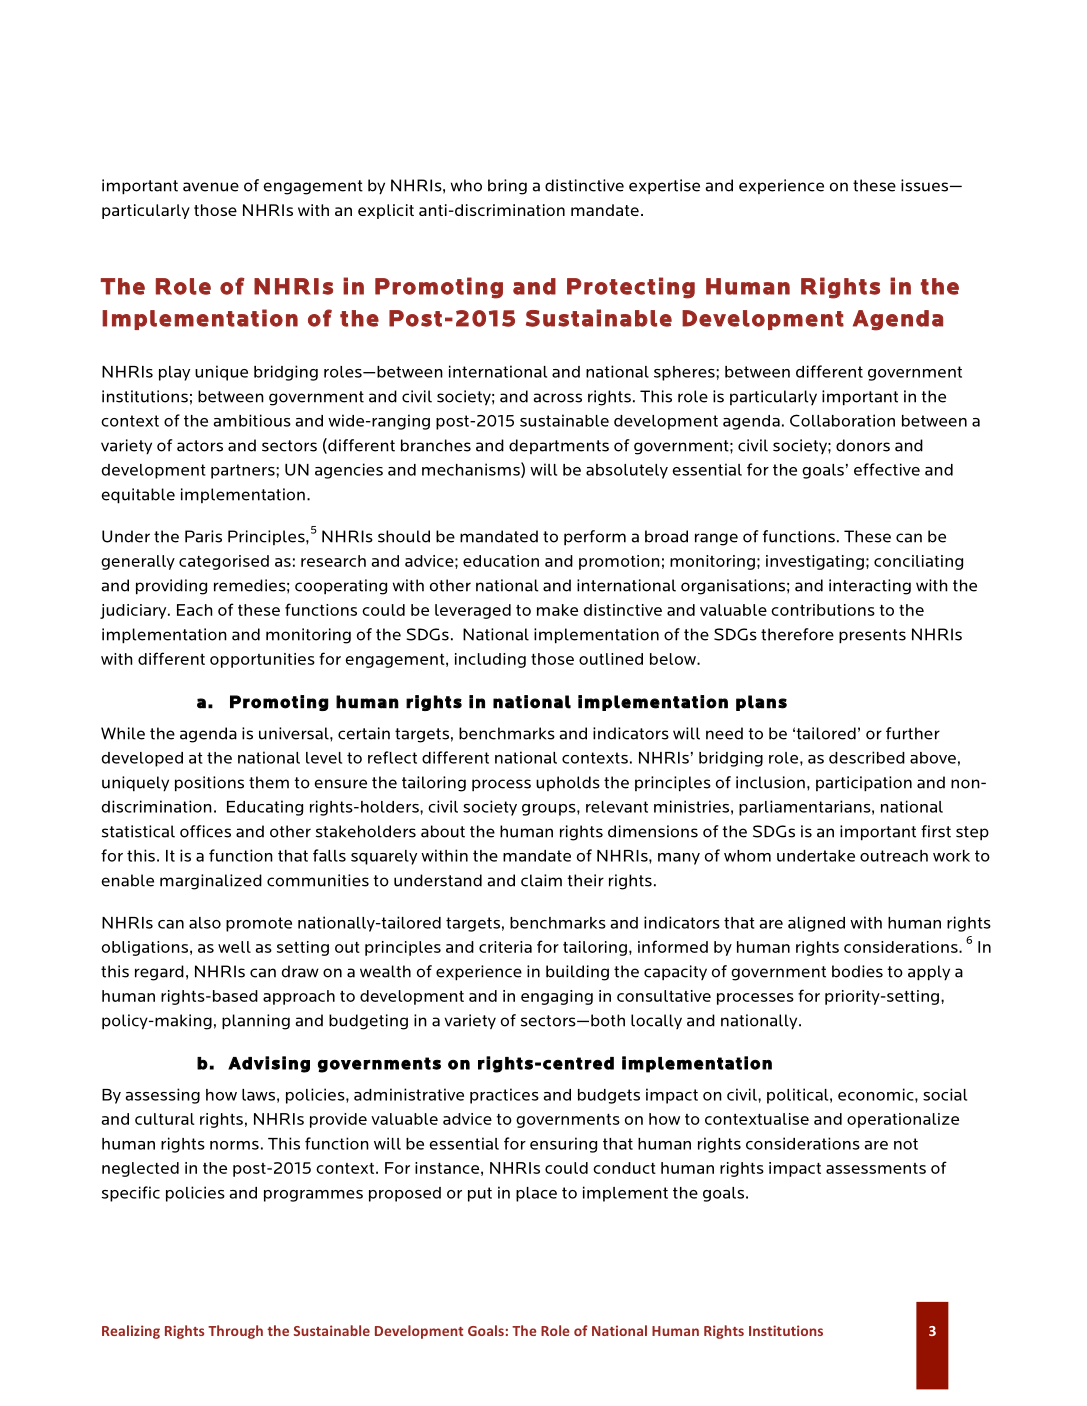 Image resolution: width=1087 pixels, height=1406 pixels. I want to click on offices, so click(205, 831).
